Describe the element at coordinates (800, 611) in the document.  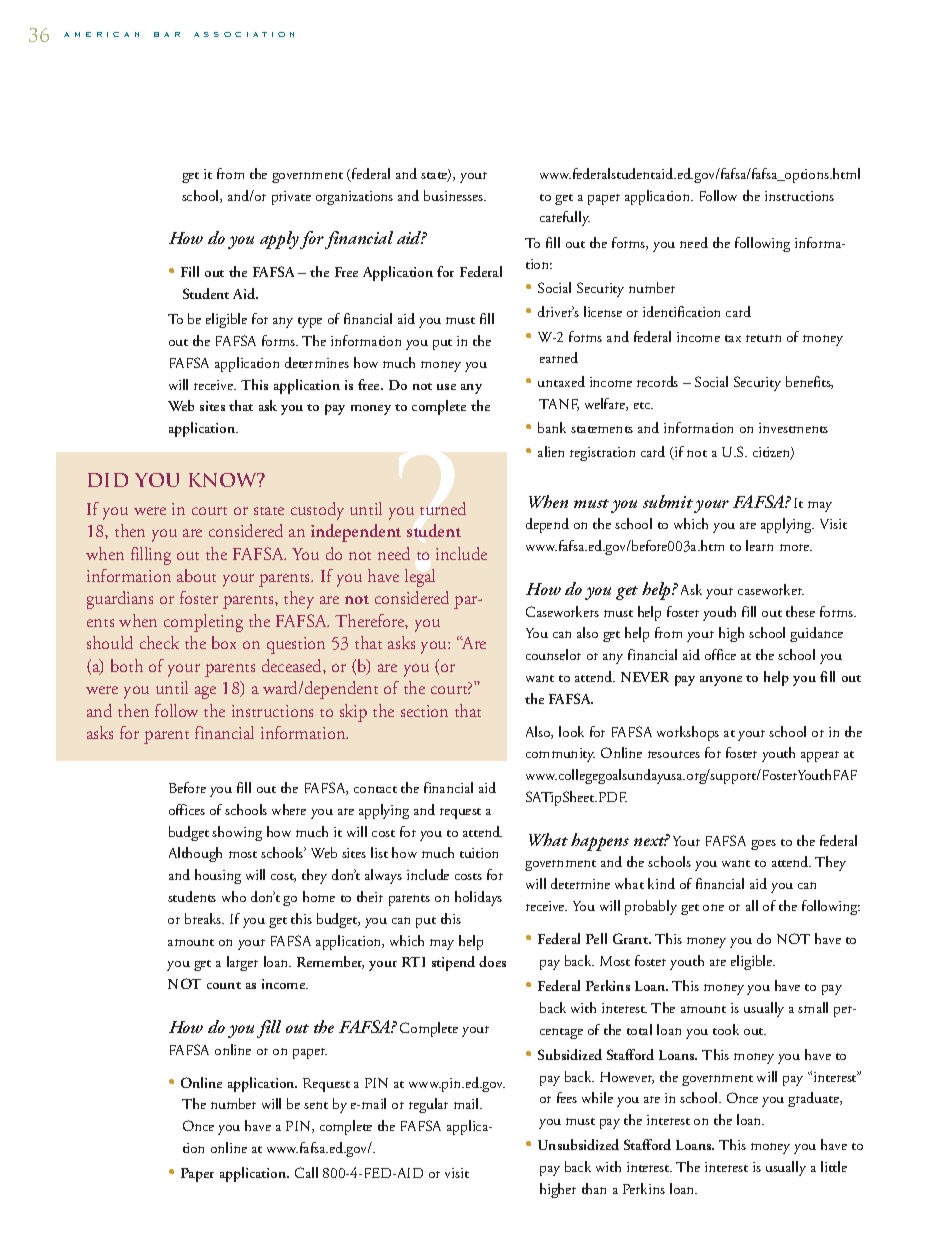
I see `these` at that location.
